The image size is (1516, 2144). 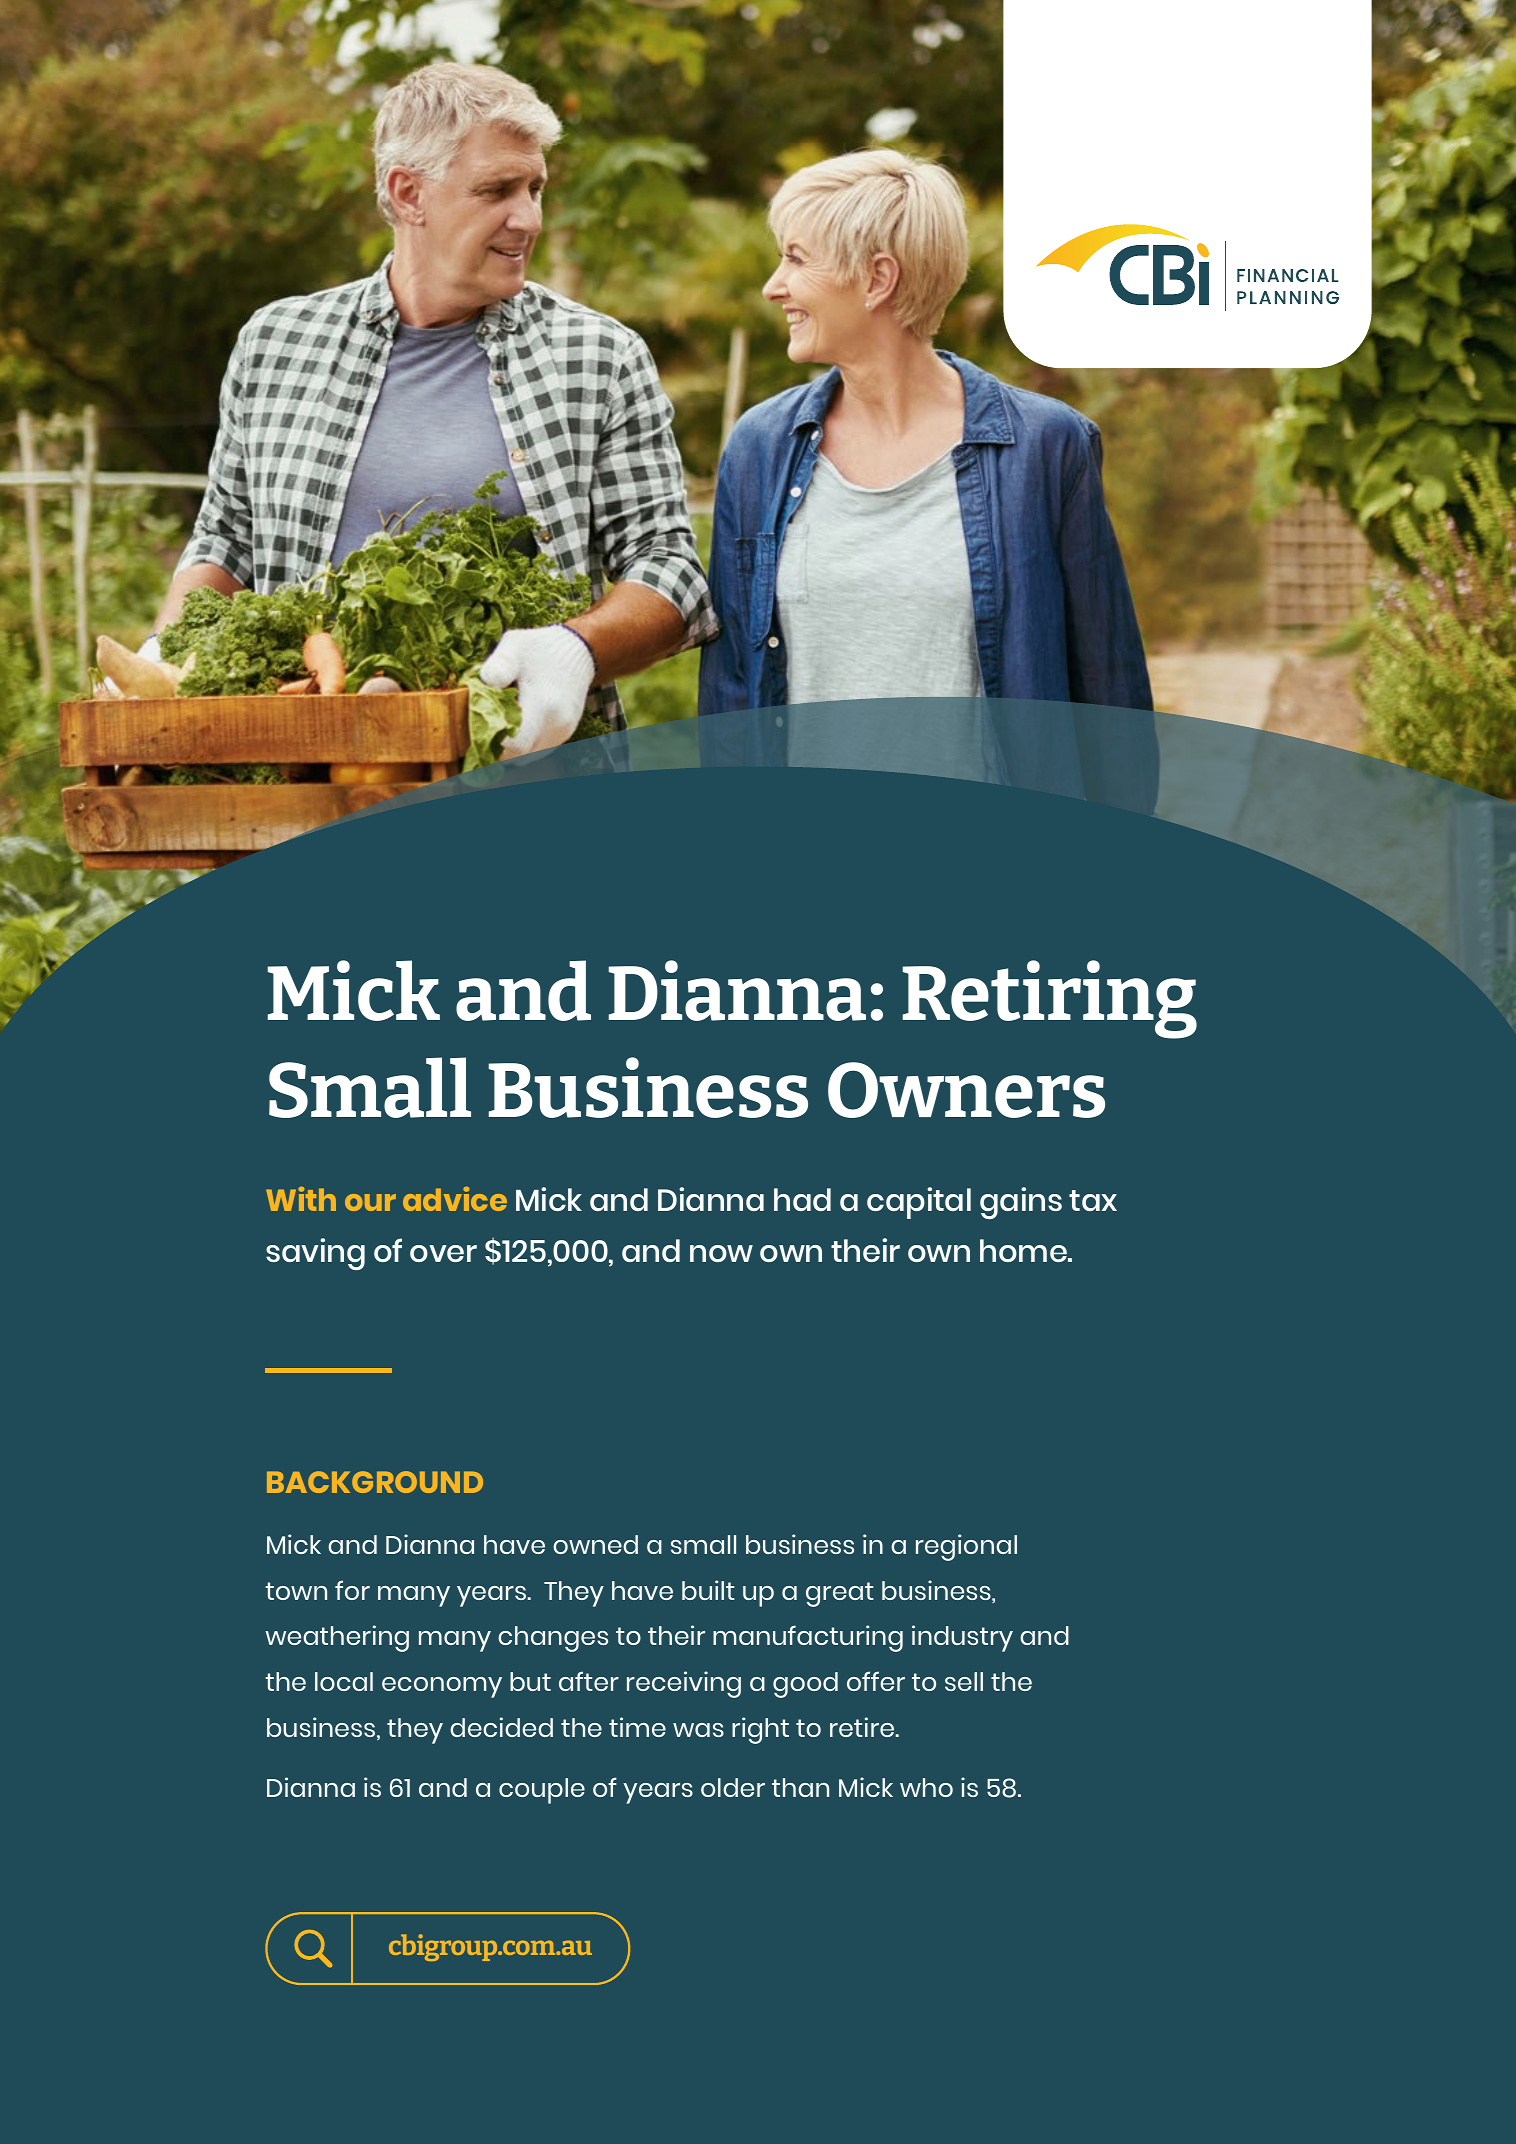 What do you see at coordinates (1050, 999) in the screenshot?
I see `Retiring` at bounding box center [1050, 999].
